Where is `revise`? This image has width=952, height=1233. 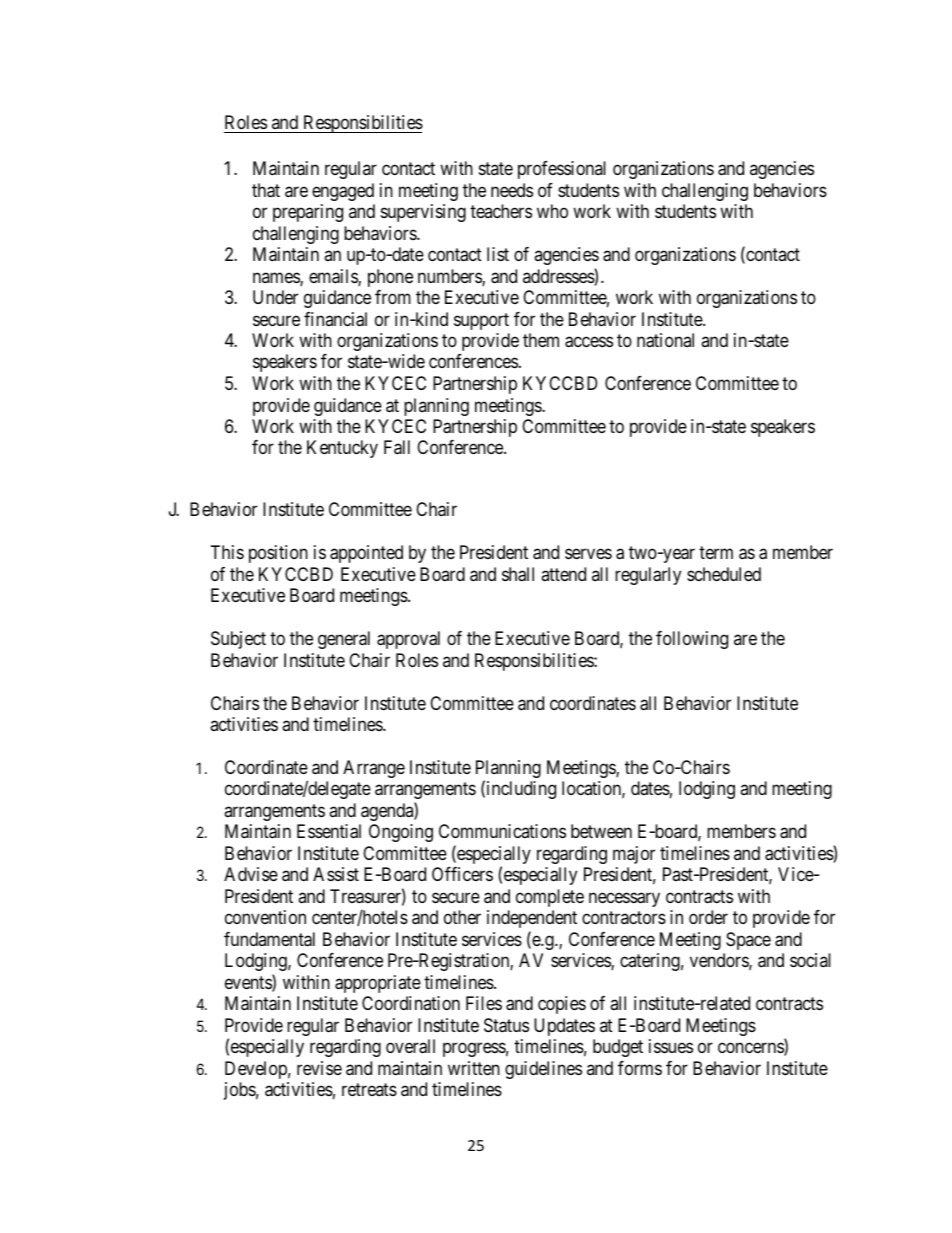
revise is located at coordinates (319, 1068).
